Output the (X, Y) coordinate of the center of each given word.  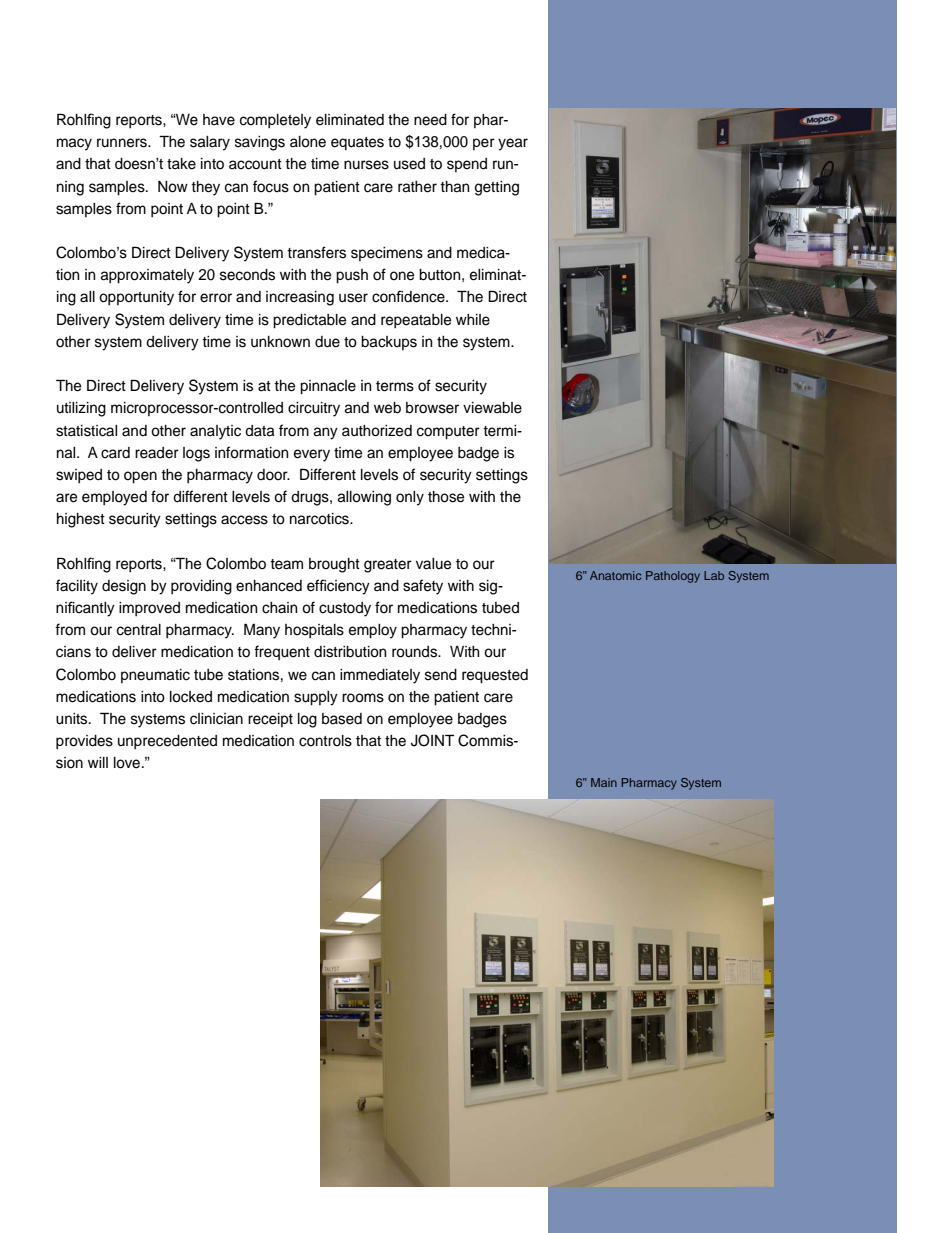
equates (357, 144)
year (513, 144)
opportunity (136, 298)
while (473, 320)
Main (604, 782)
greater (388, 566)
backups (389, 343)
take (181, 164)
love (128, 763)
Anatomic (615, 575)
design (124, 587)
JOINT (432, 740)
